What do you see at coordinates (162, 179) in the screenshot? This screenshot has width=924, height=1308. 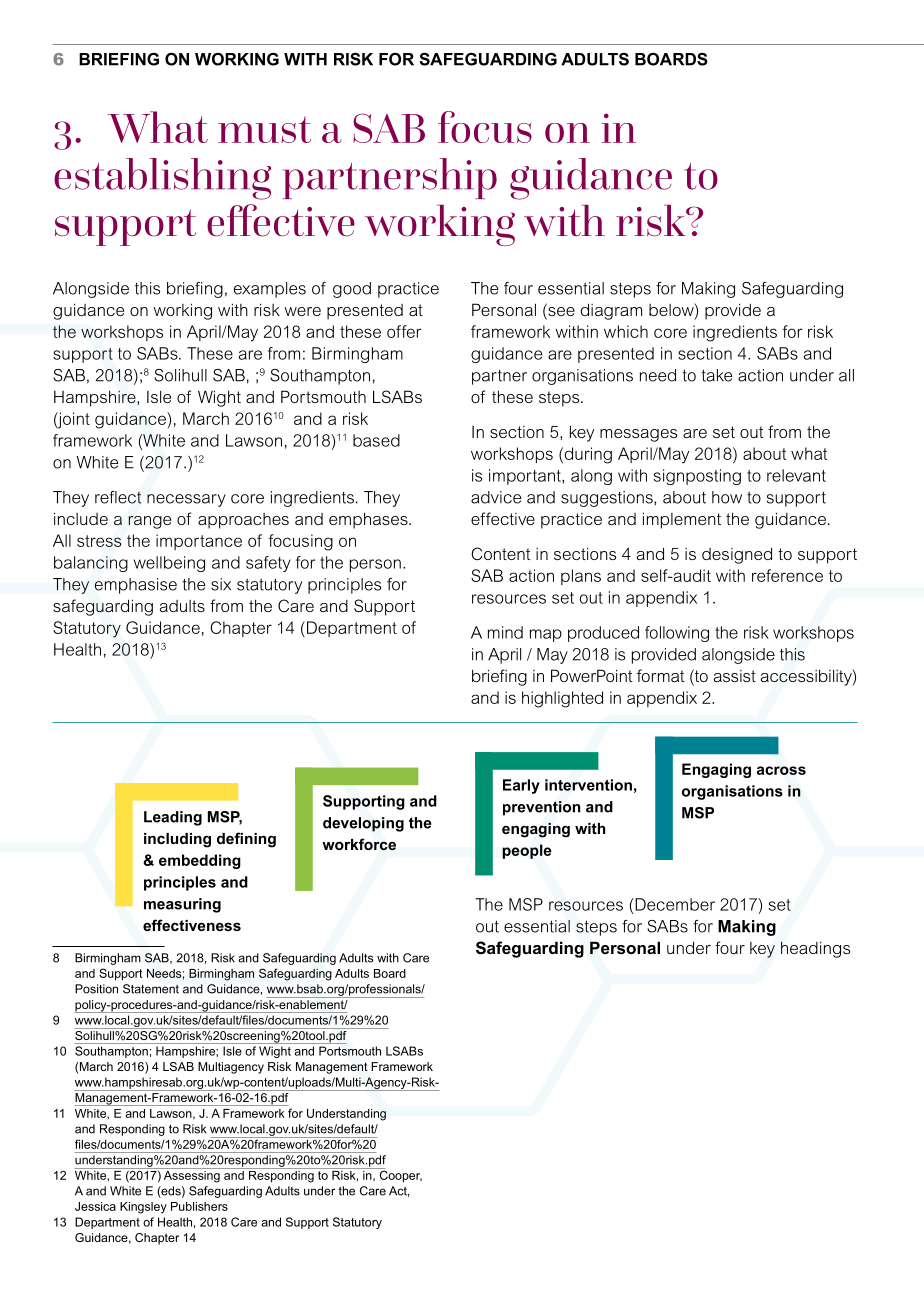 I see `establishing` at bounding box center [162, 179].
